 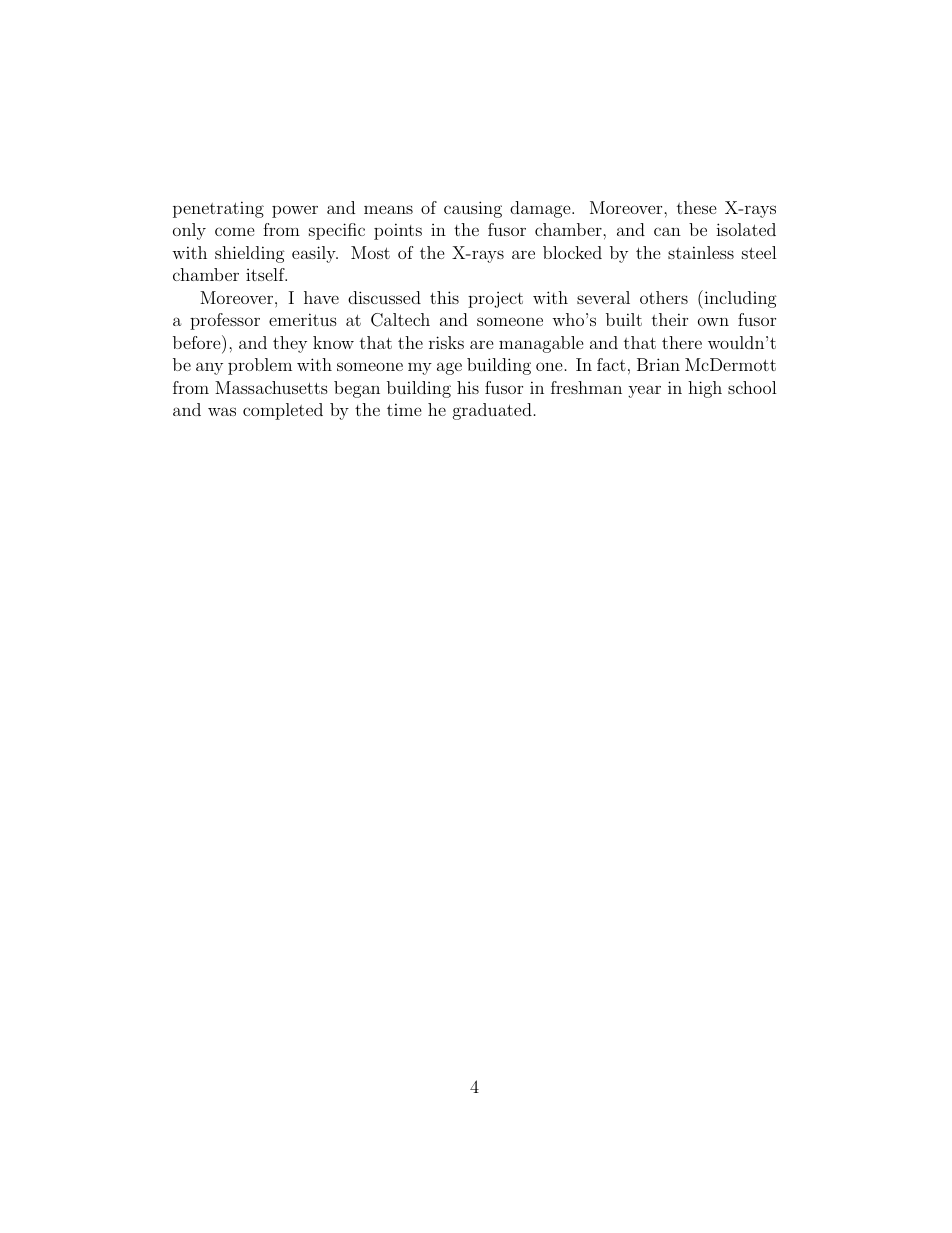 What do you see at coordinates (283, 411) in the screenshot?
I see `completed` at bounding box center [283, 411].
